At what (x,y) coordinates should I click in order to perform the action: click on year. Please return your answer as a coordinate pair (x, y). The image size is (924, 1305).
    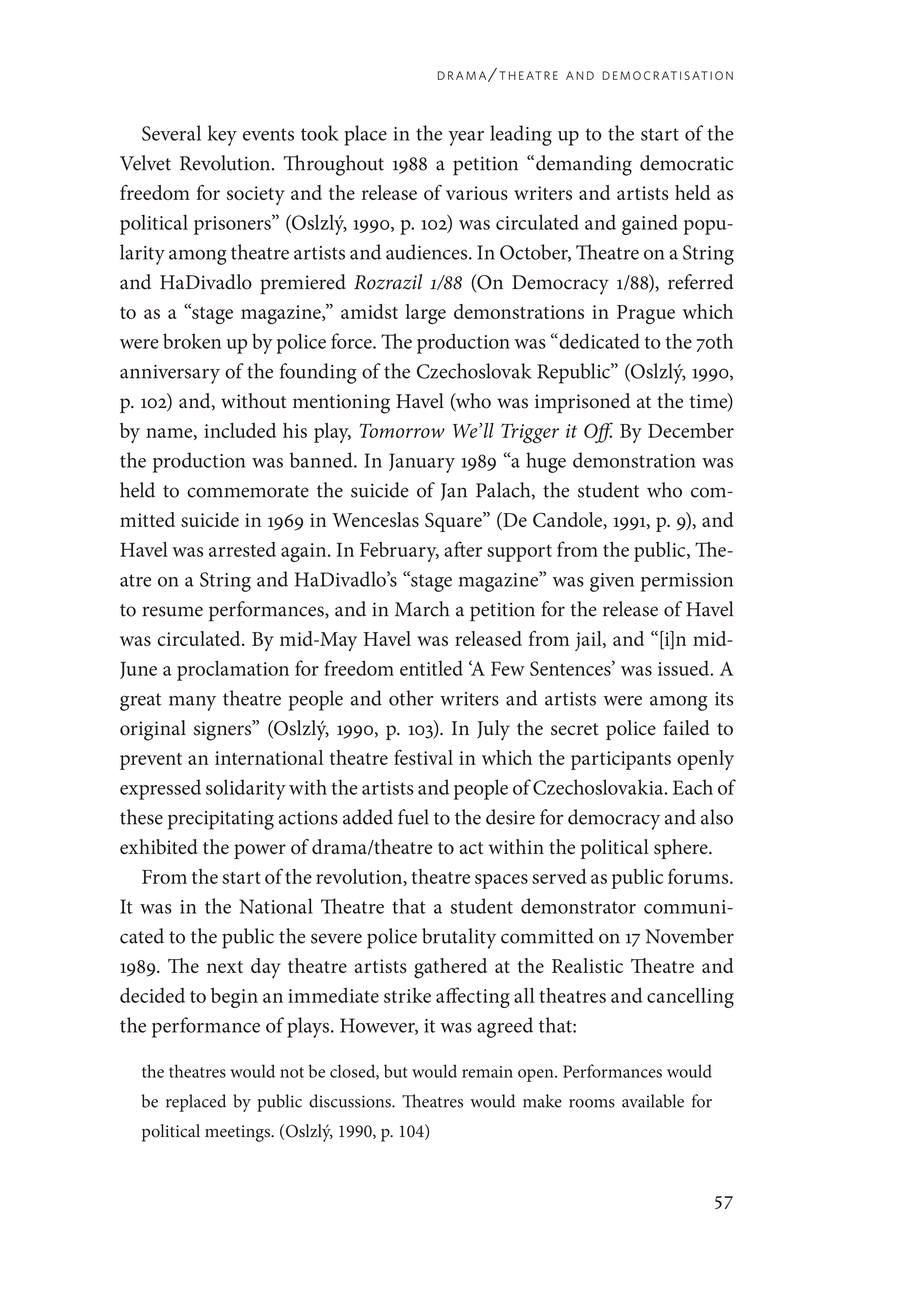
    Looking at the image, I should click on (466, 138).
